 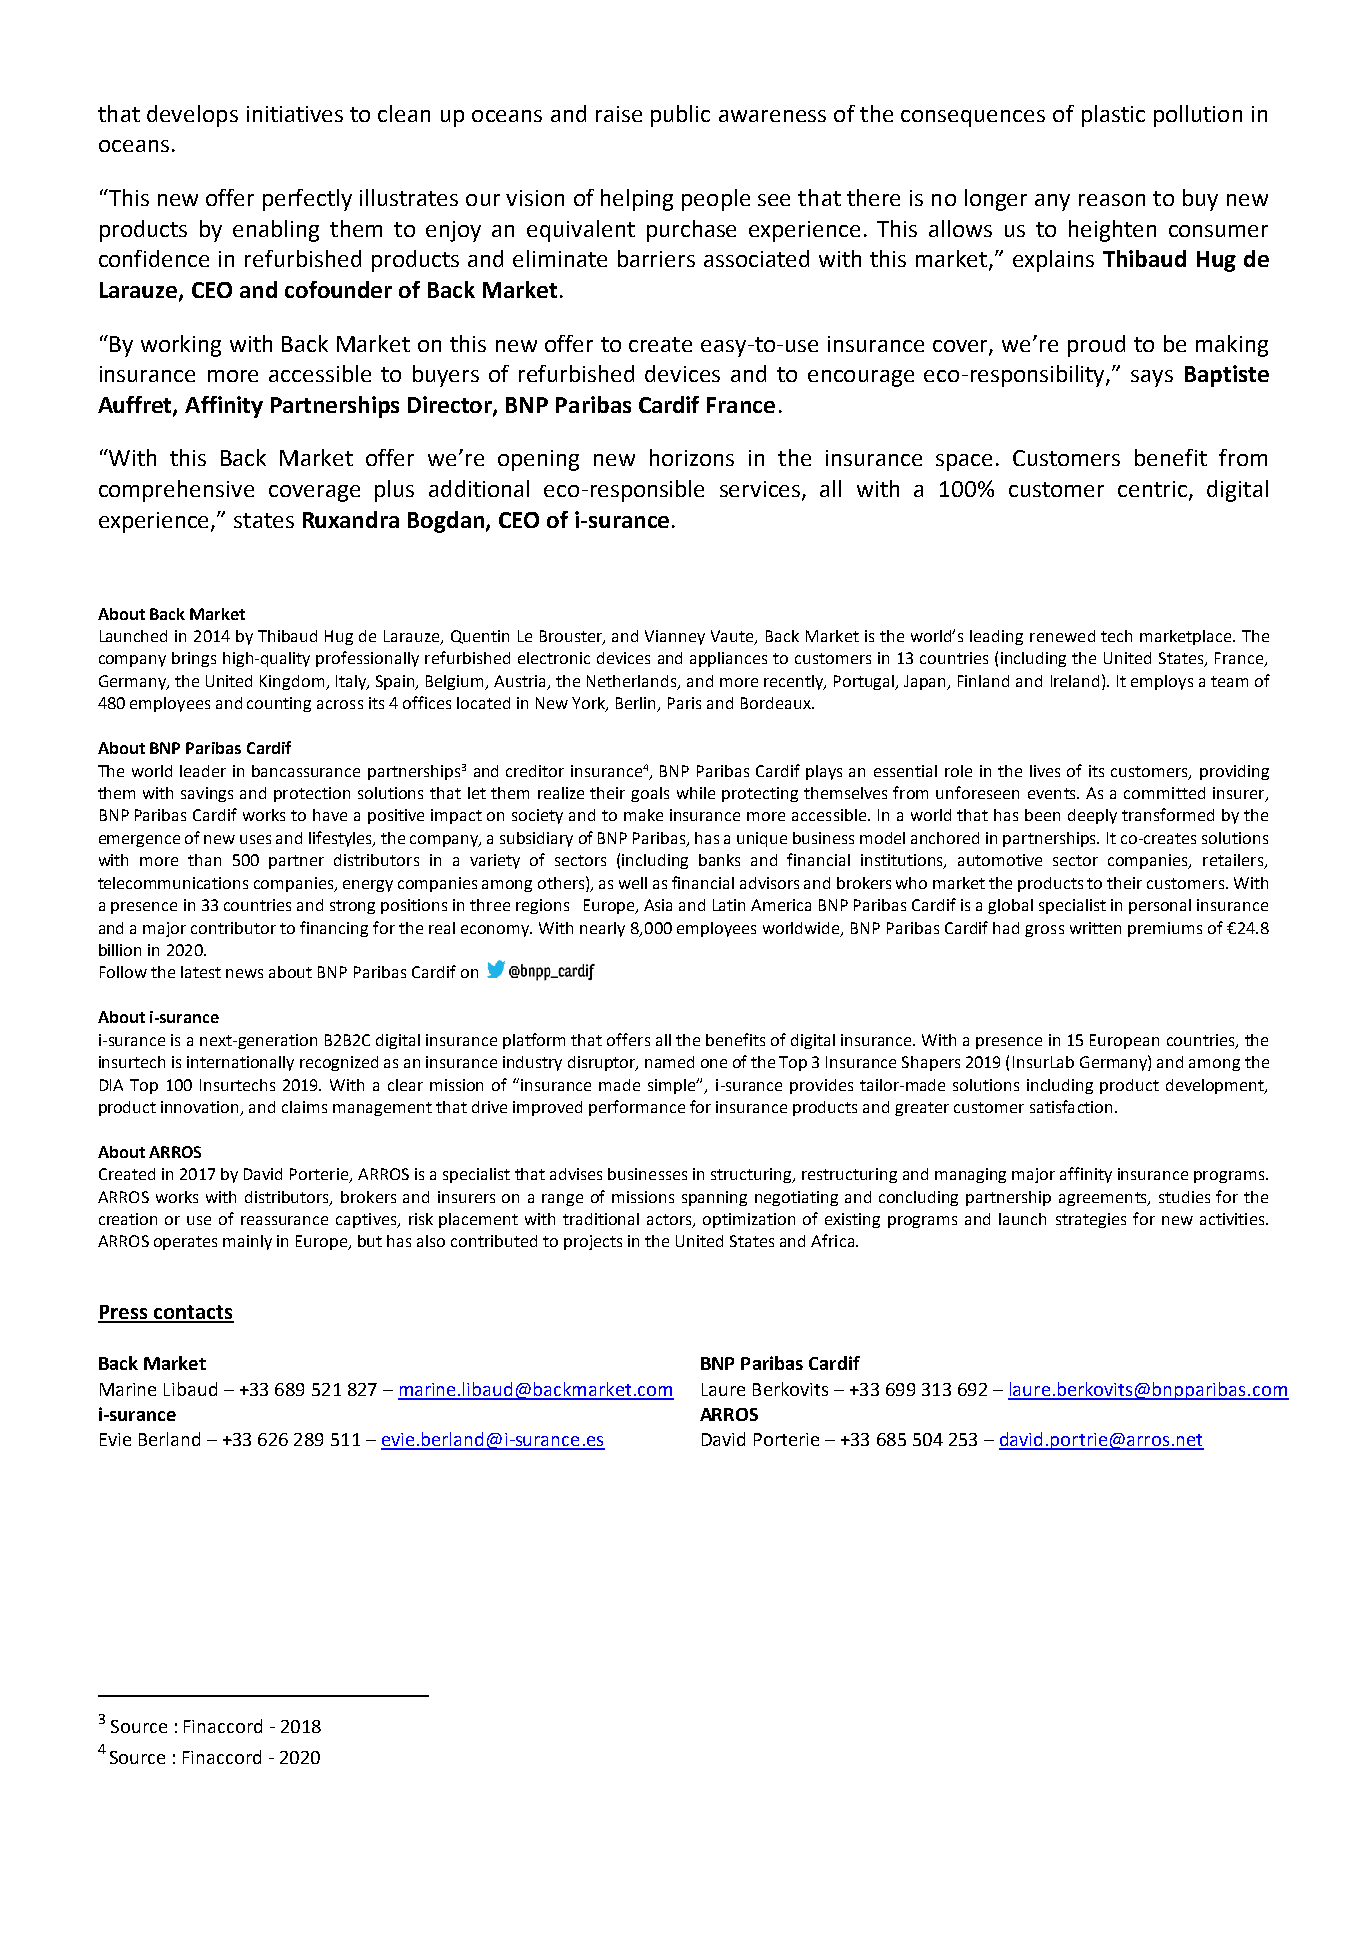 I want to click on public, so click(x=680, y=116).
